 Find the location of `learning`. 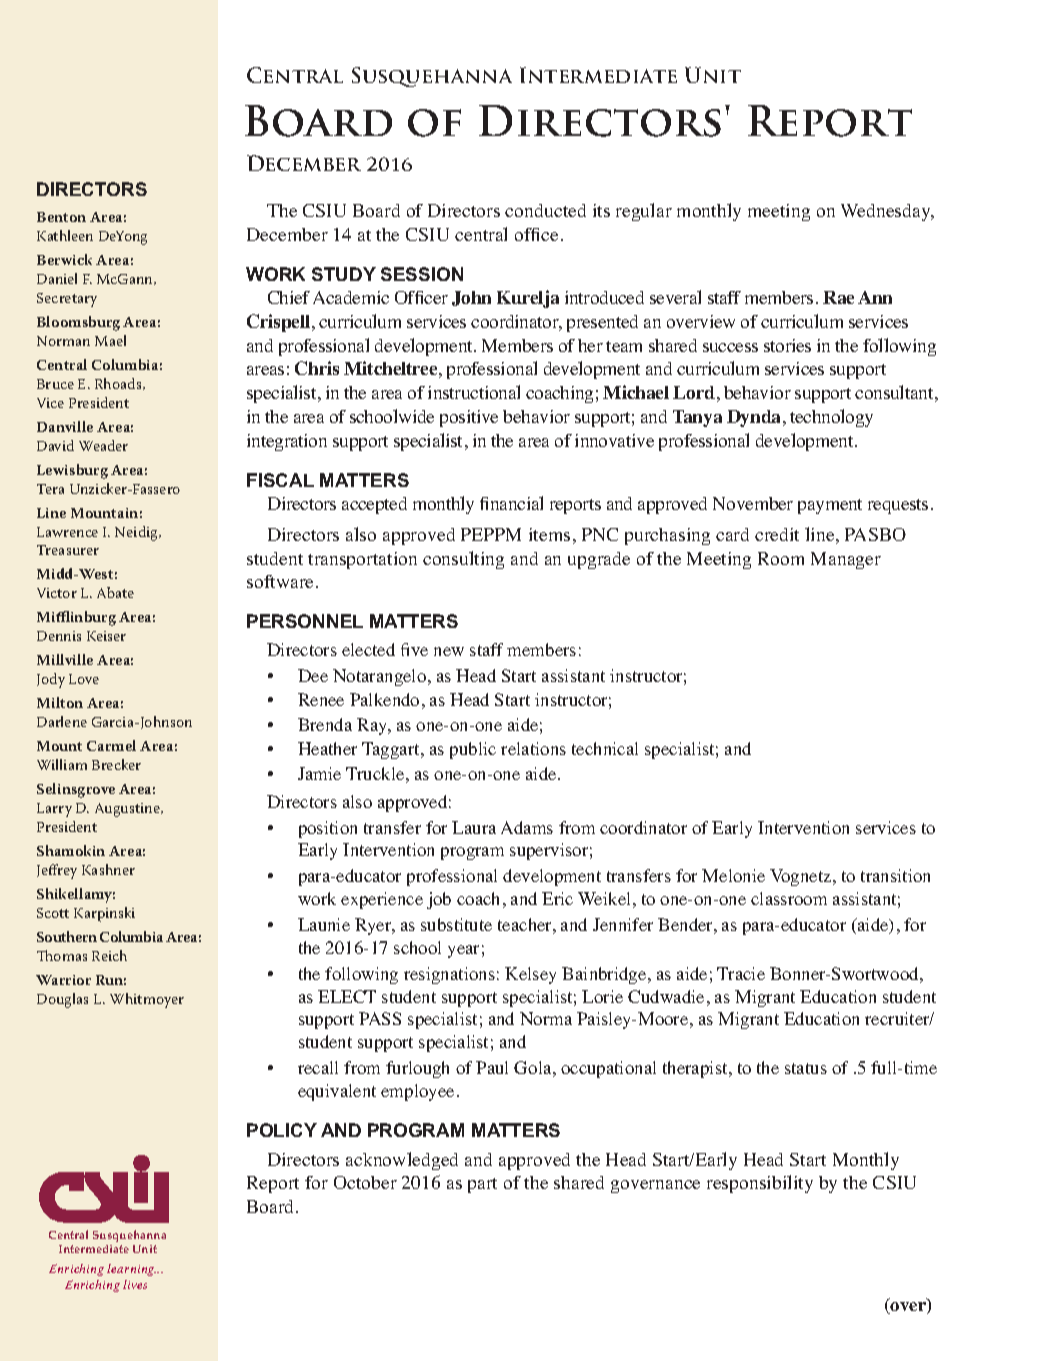

learning is located at coordinates (131, 1270).
